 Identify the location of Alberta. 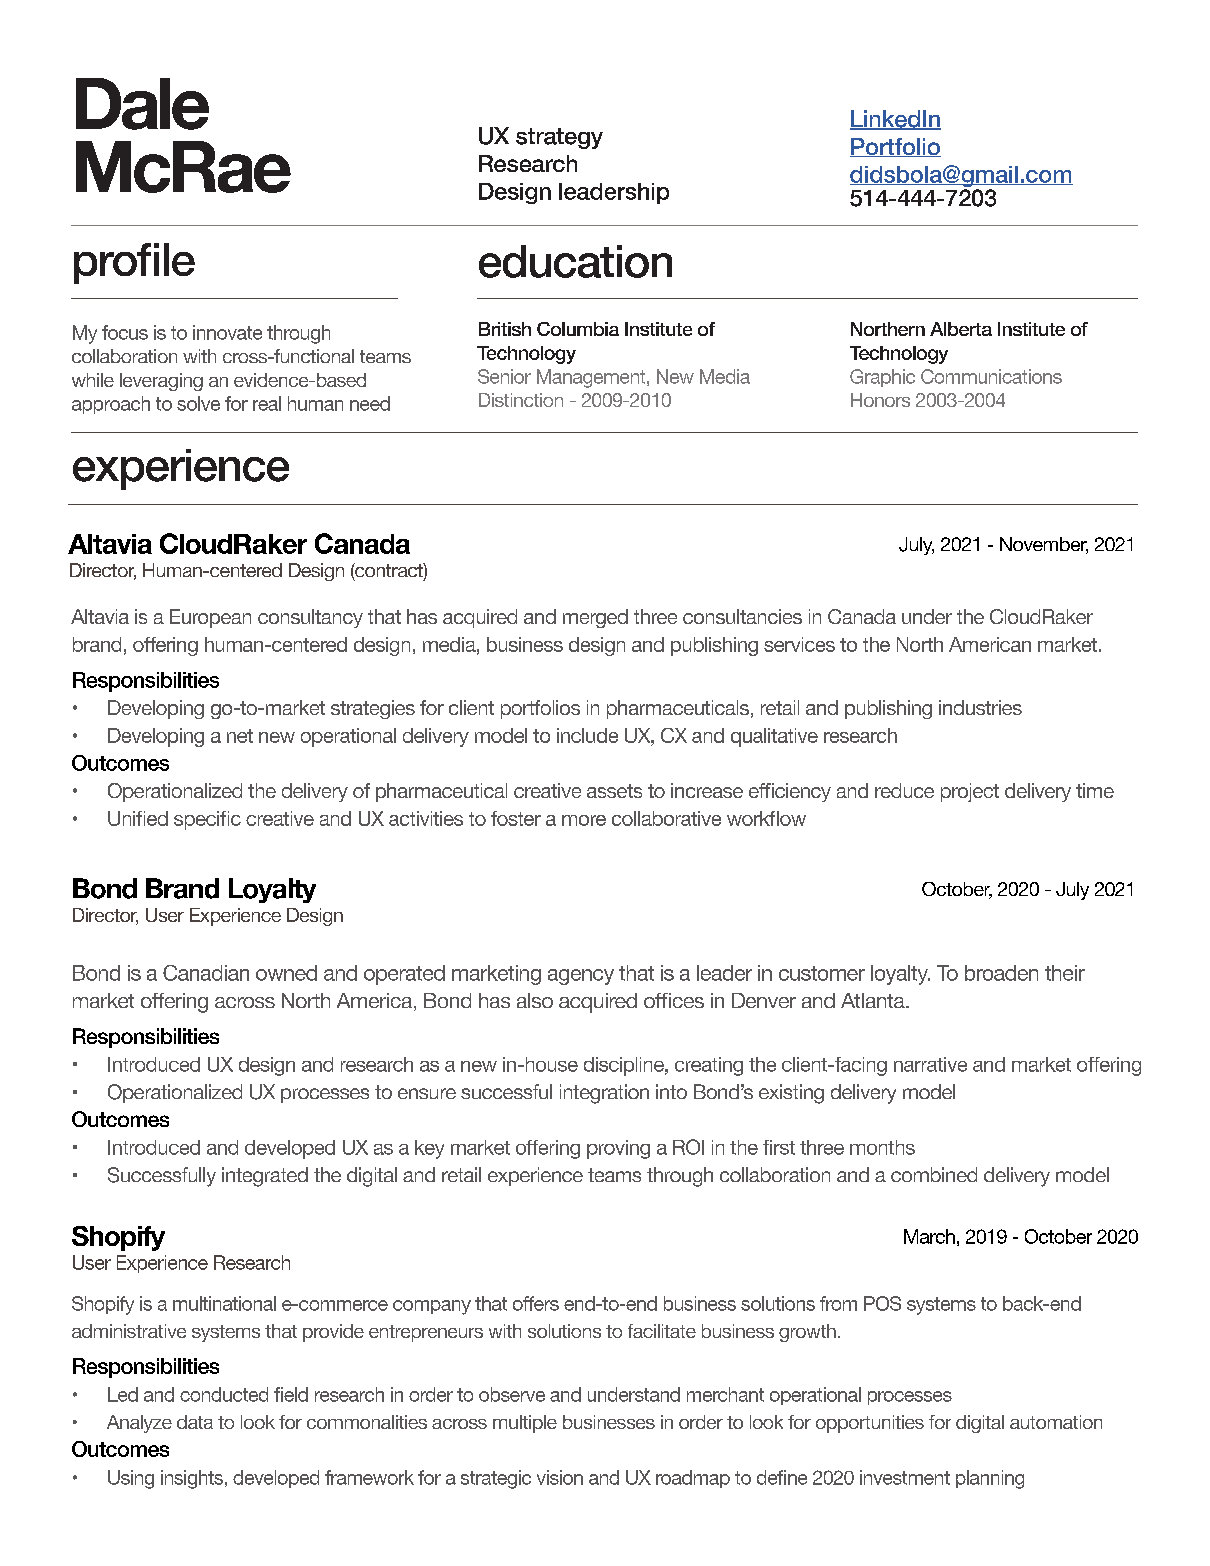
(961, 329).
